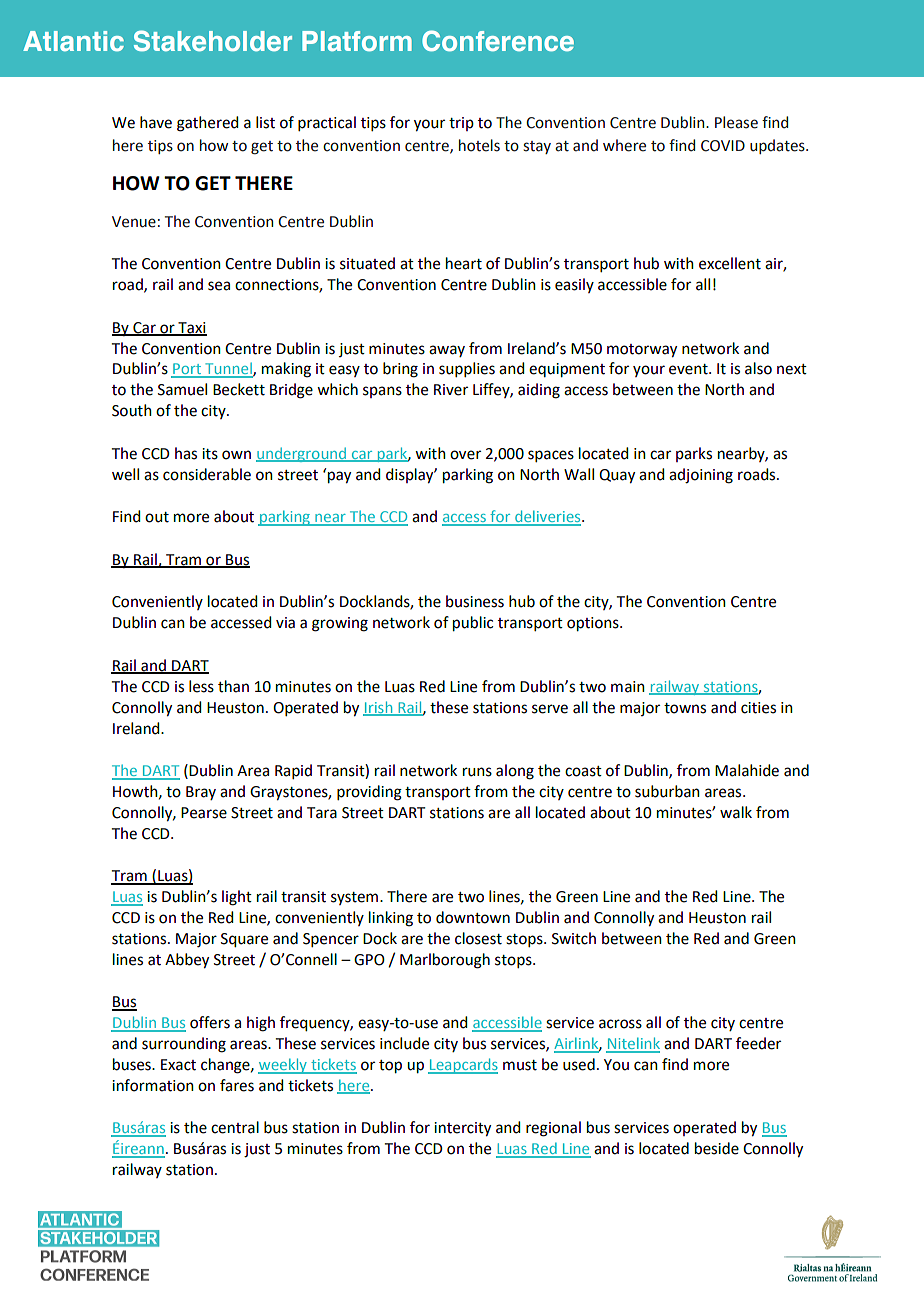  I want to click on excellent, so click(730, 263).
